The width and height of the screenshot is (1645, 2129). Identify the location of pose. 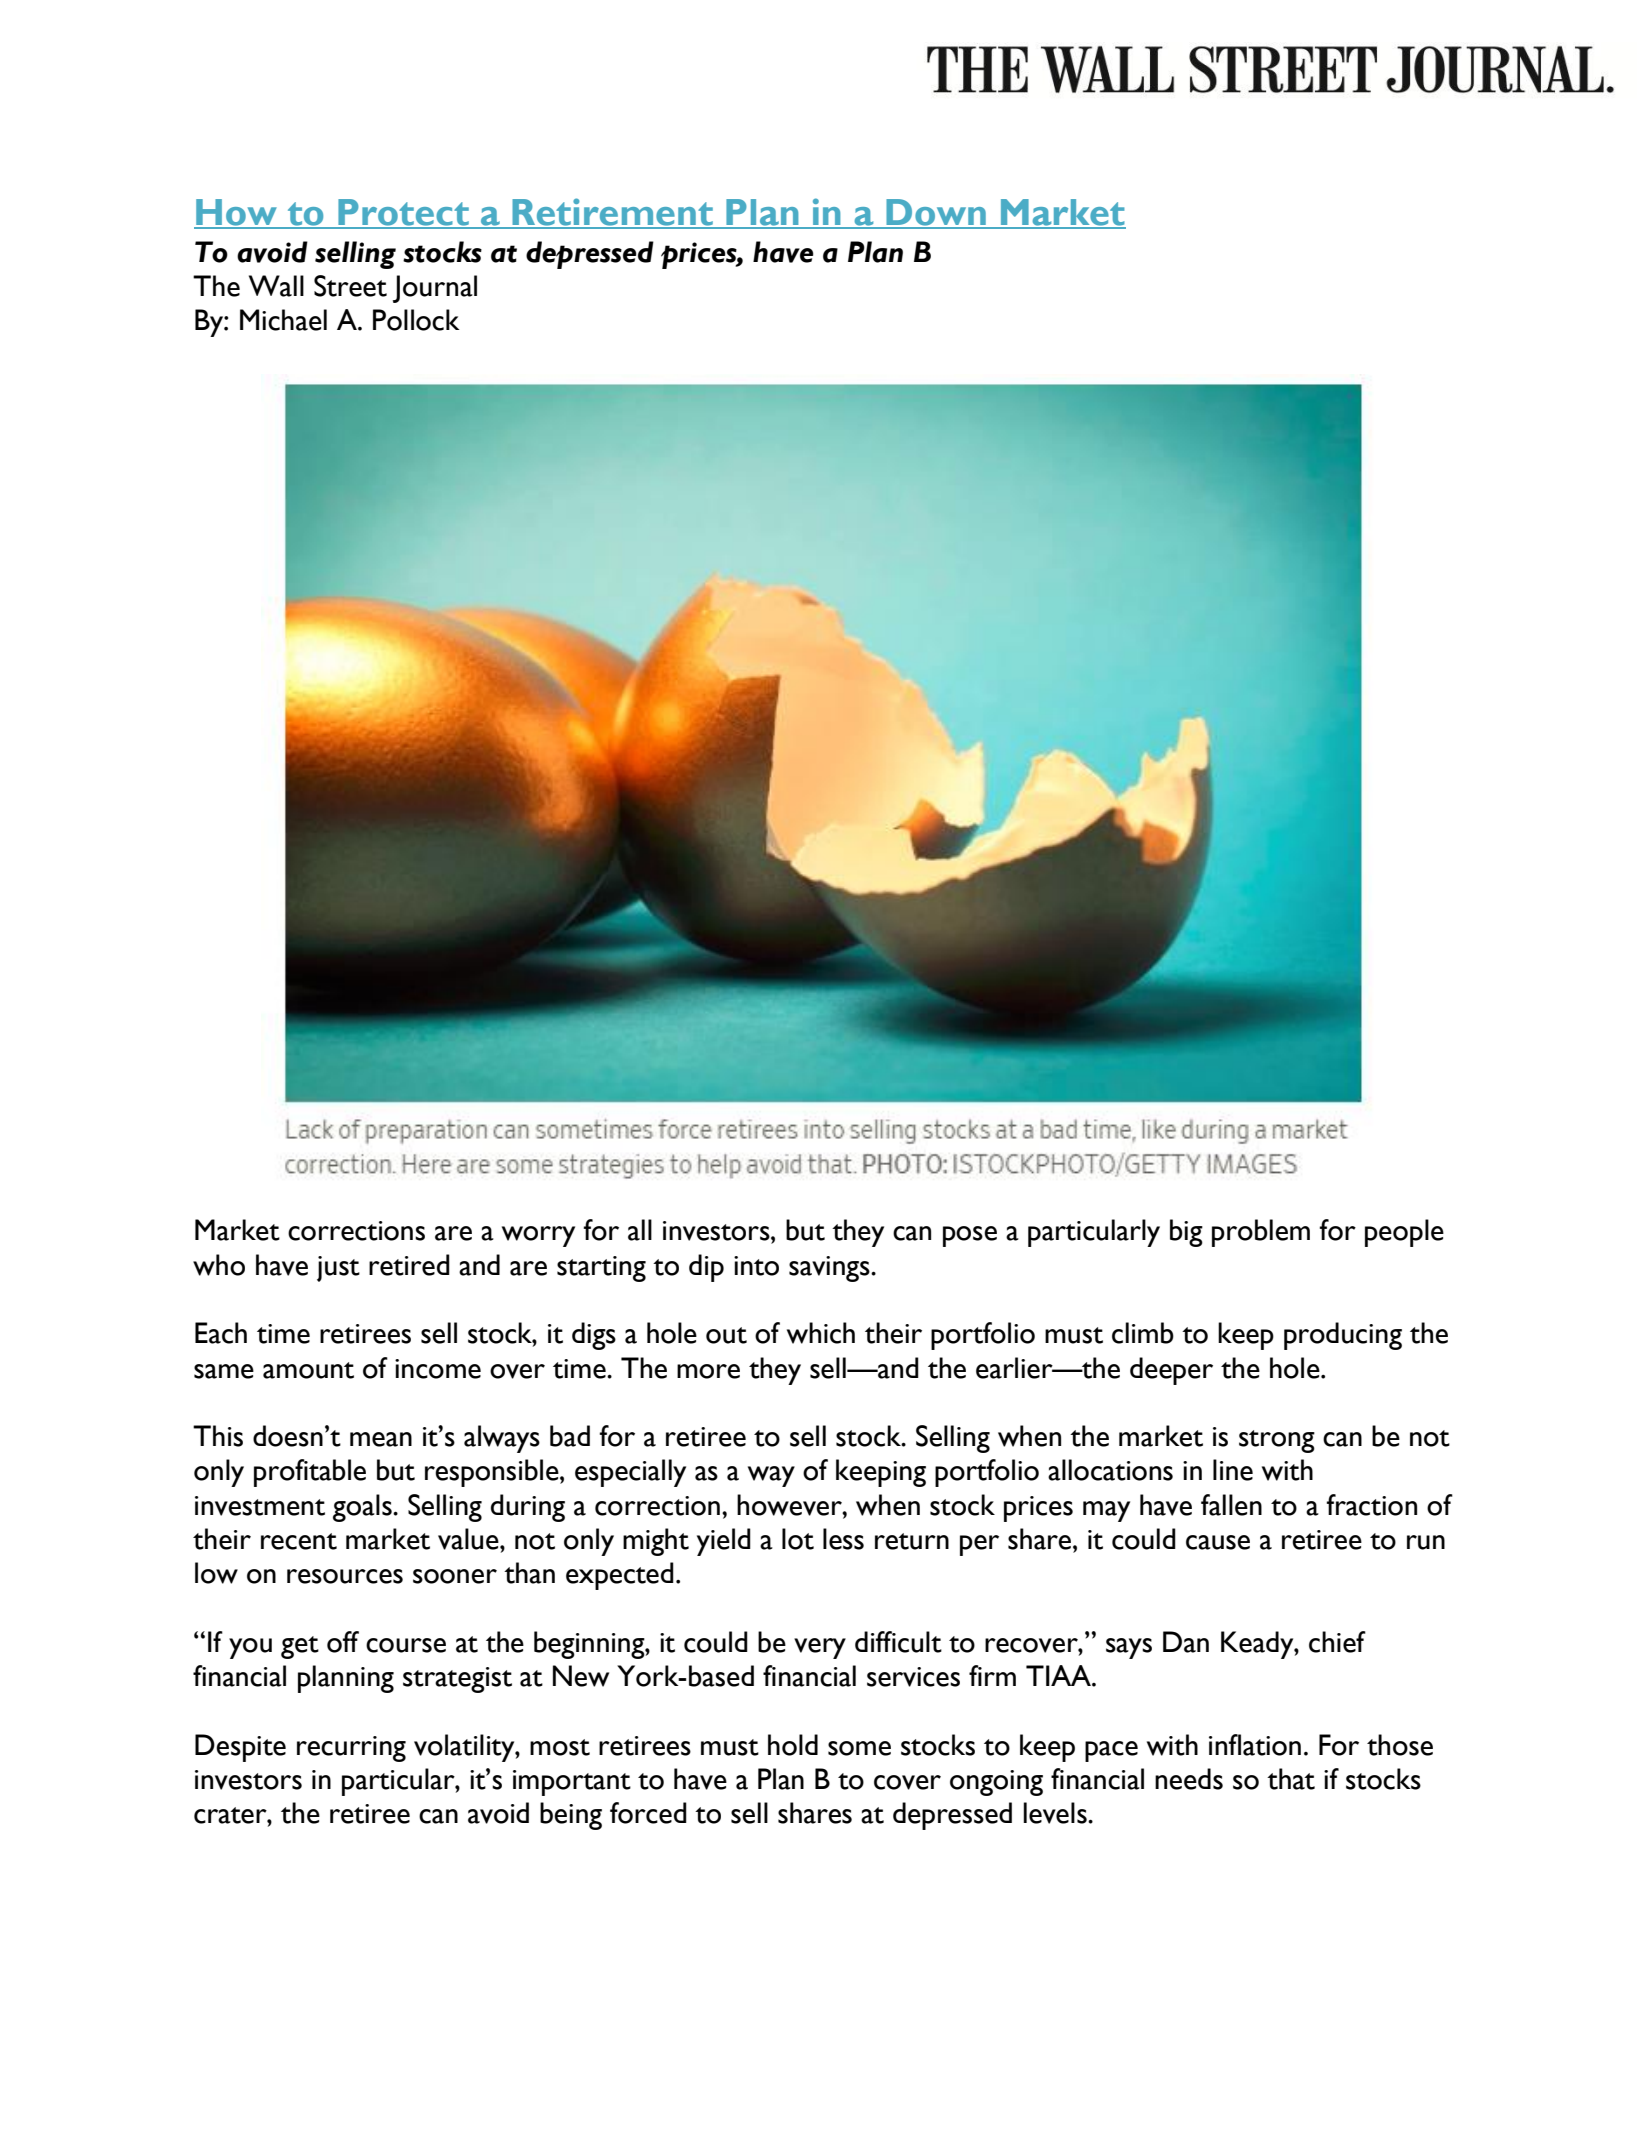
(970, 1236).
